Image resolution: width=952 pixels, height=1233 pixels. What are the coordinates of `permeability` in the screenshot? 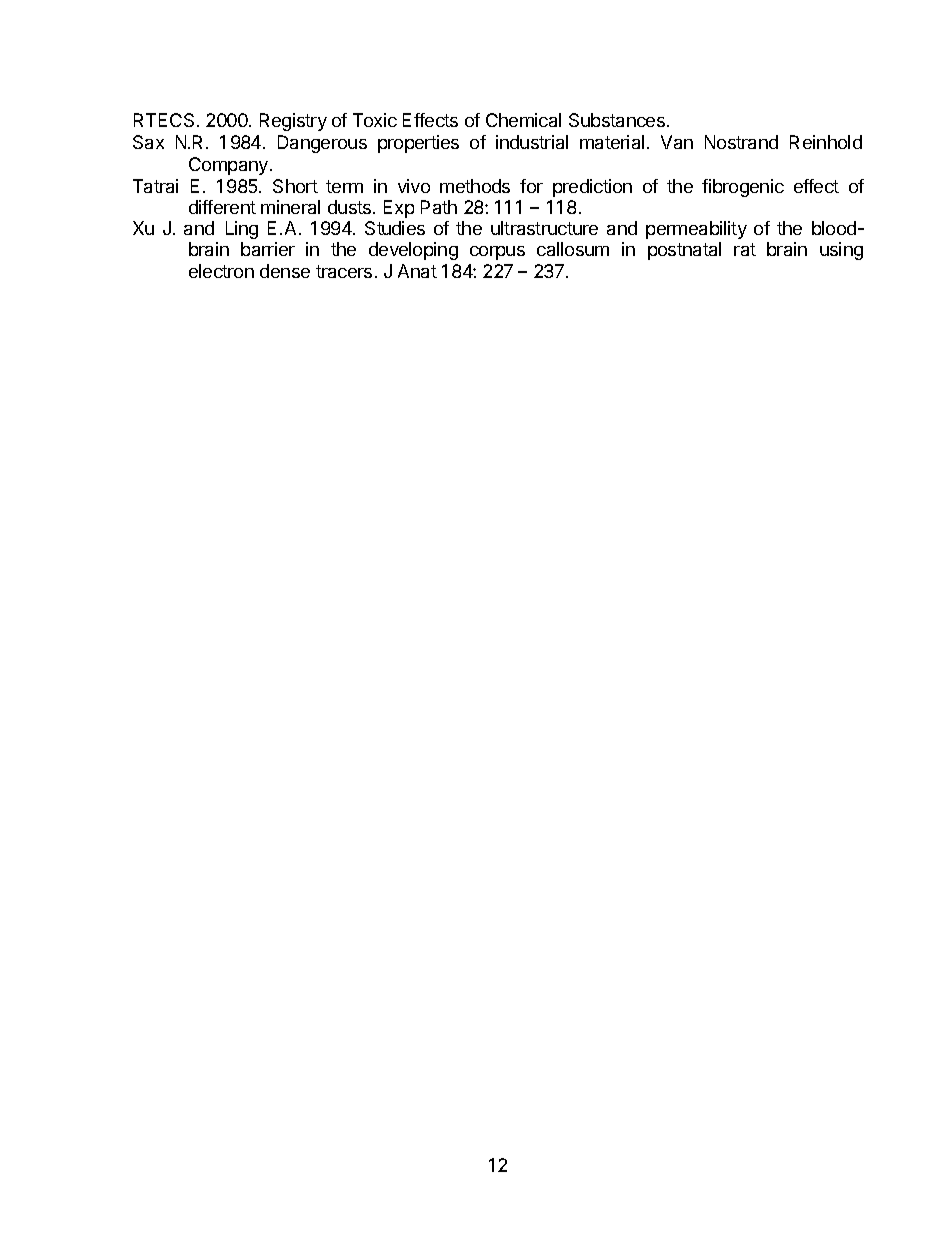 It's located at (696, 230).
